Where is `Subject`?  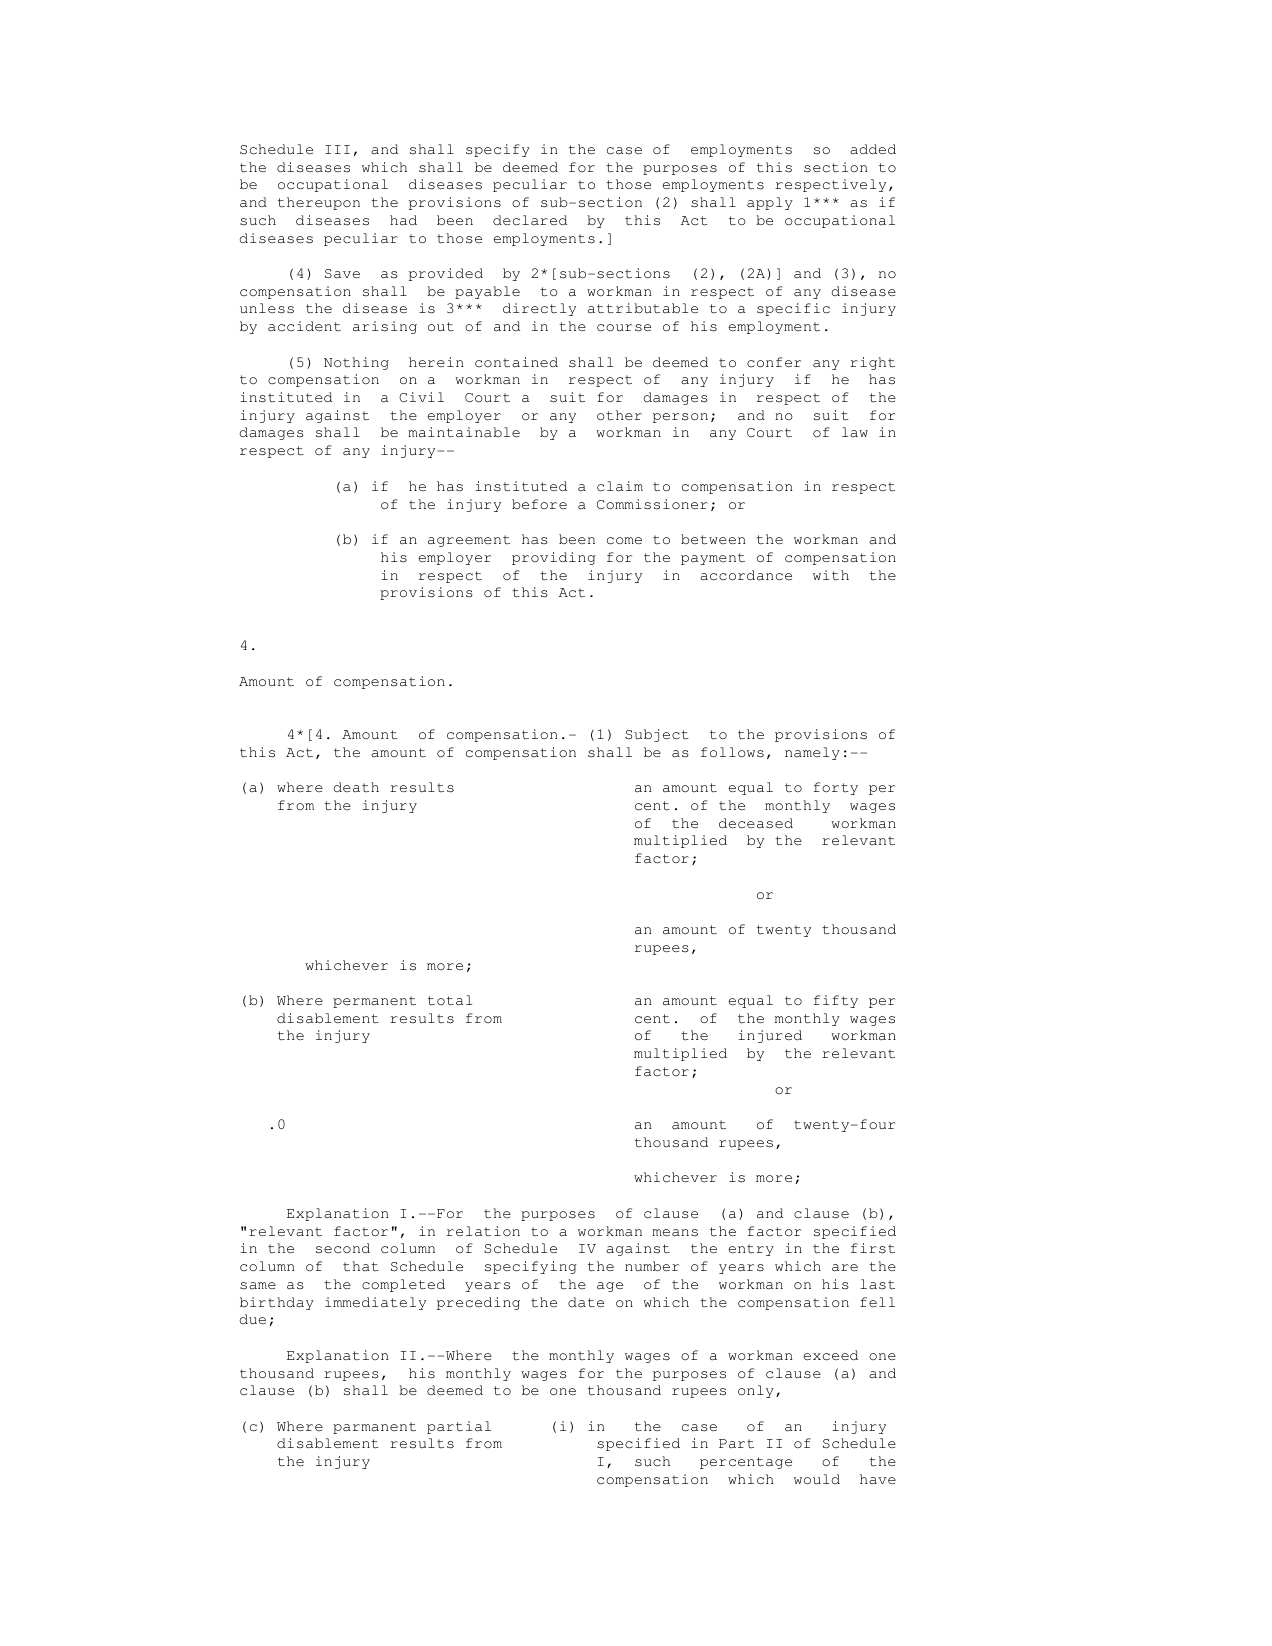 Subject is located at coordinates (657, 735).
